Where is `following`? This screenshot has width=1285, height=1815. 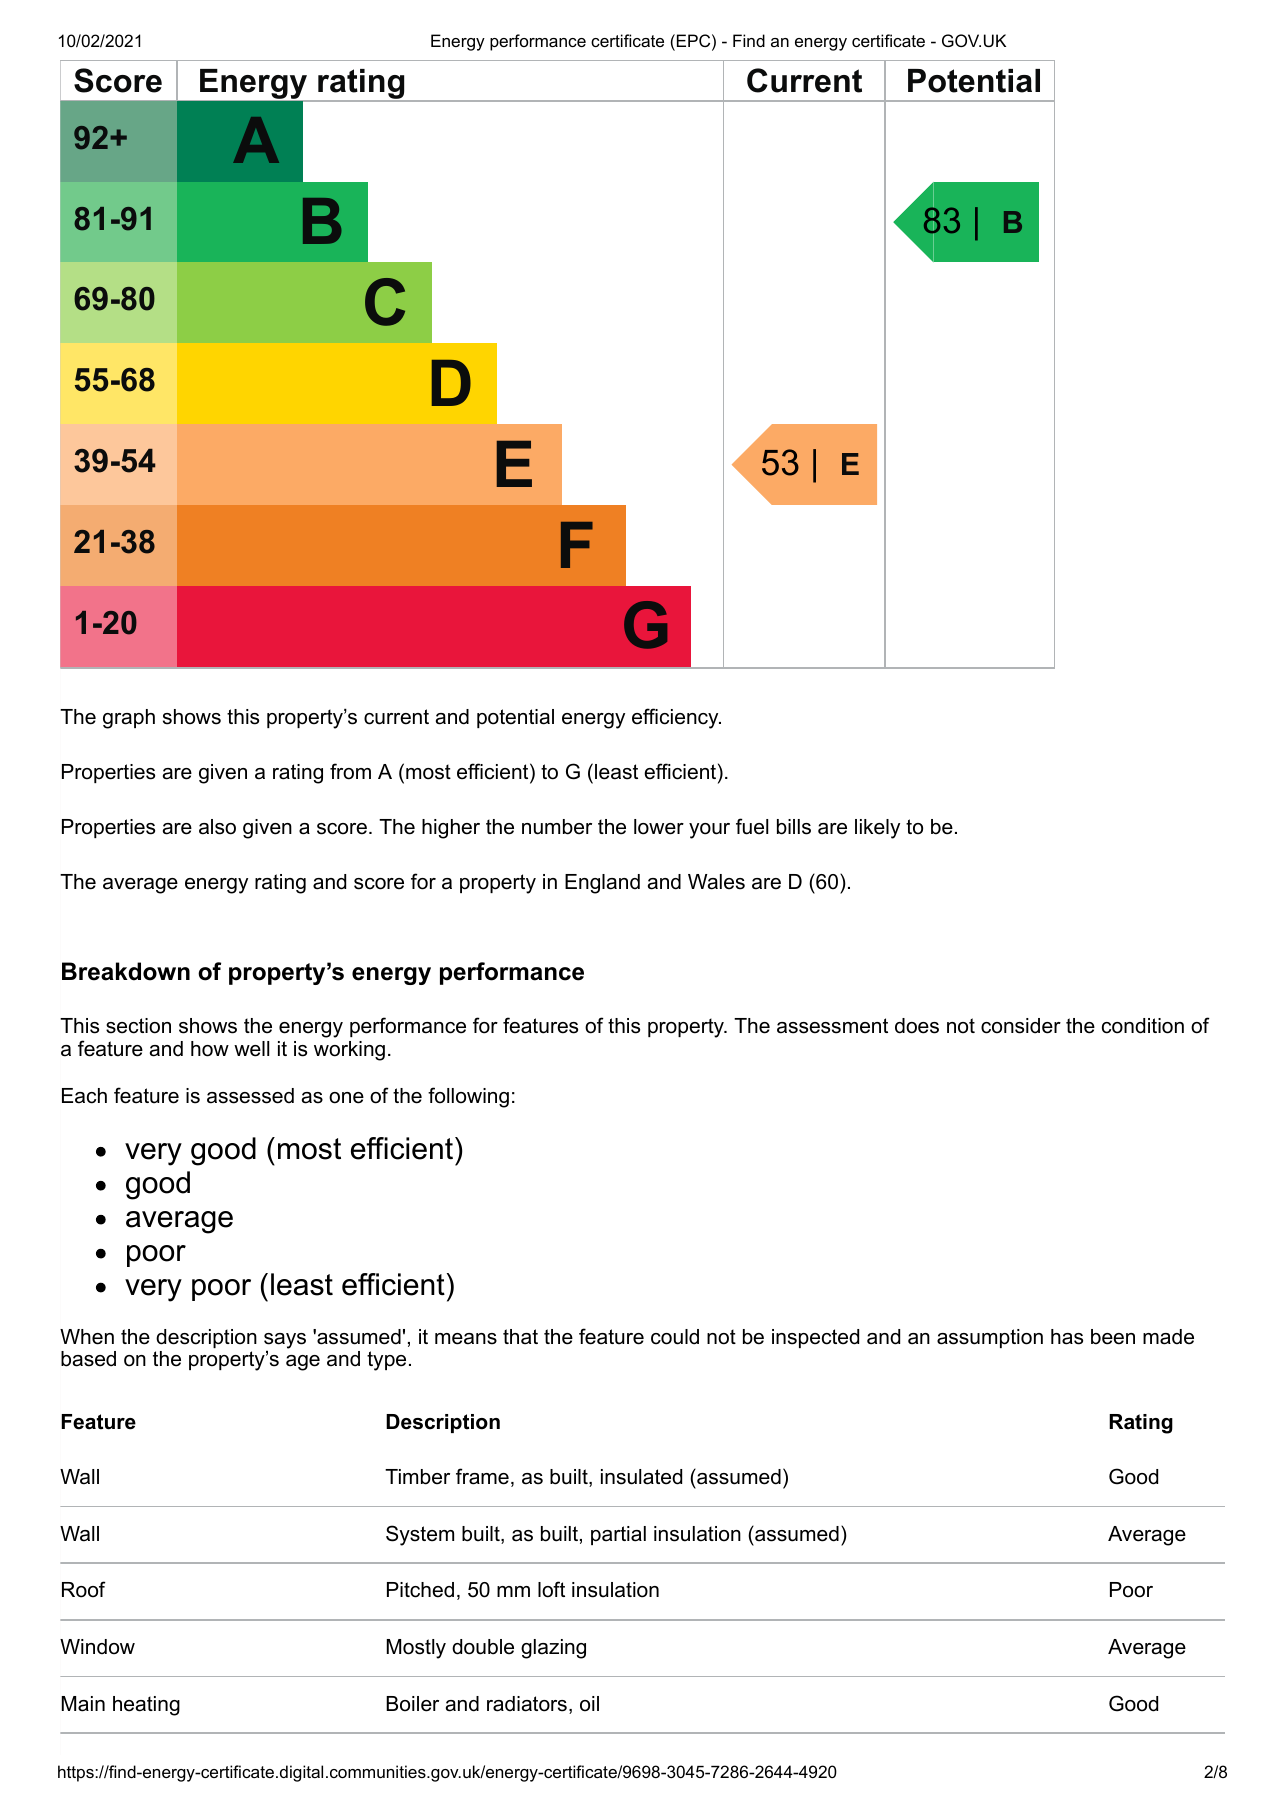 following is located at coordinates (468, 1097).
